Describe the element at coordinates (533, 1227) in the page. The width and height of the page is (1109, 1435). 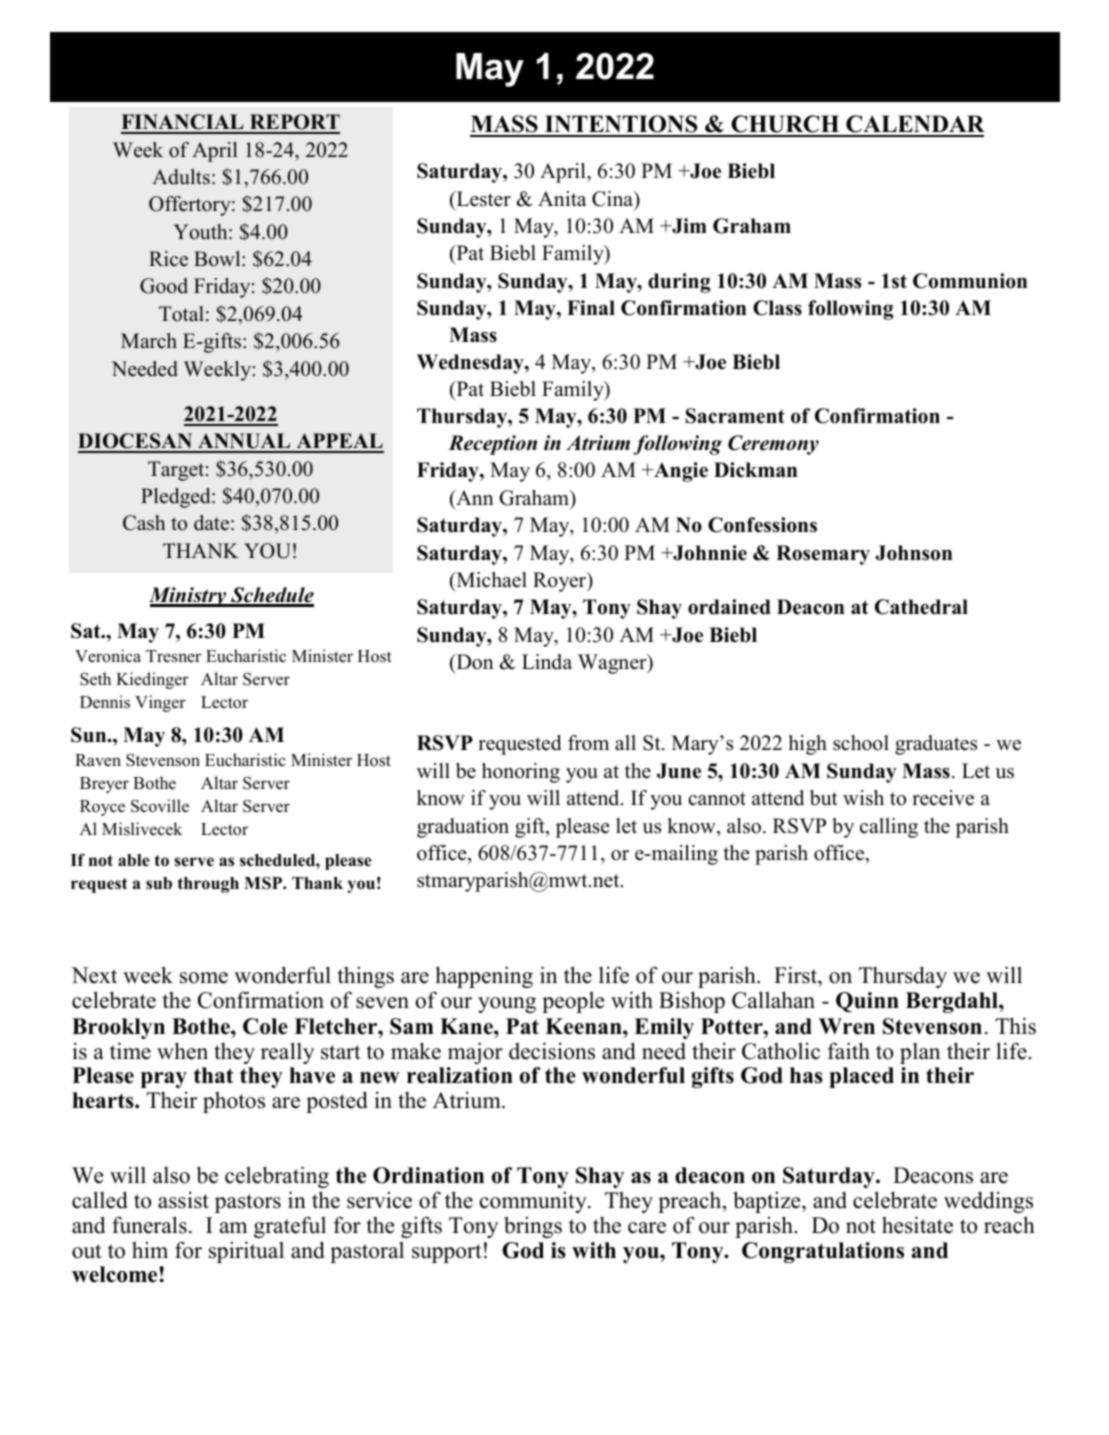
I see `brings` at that location.
